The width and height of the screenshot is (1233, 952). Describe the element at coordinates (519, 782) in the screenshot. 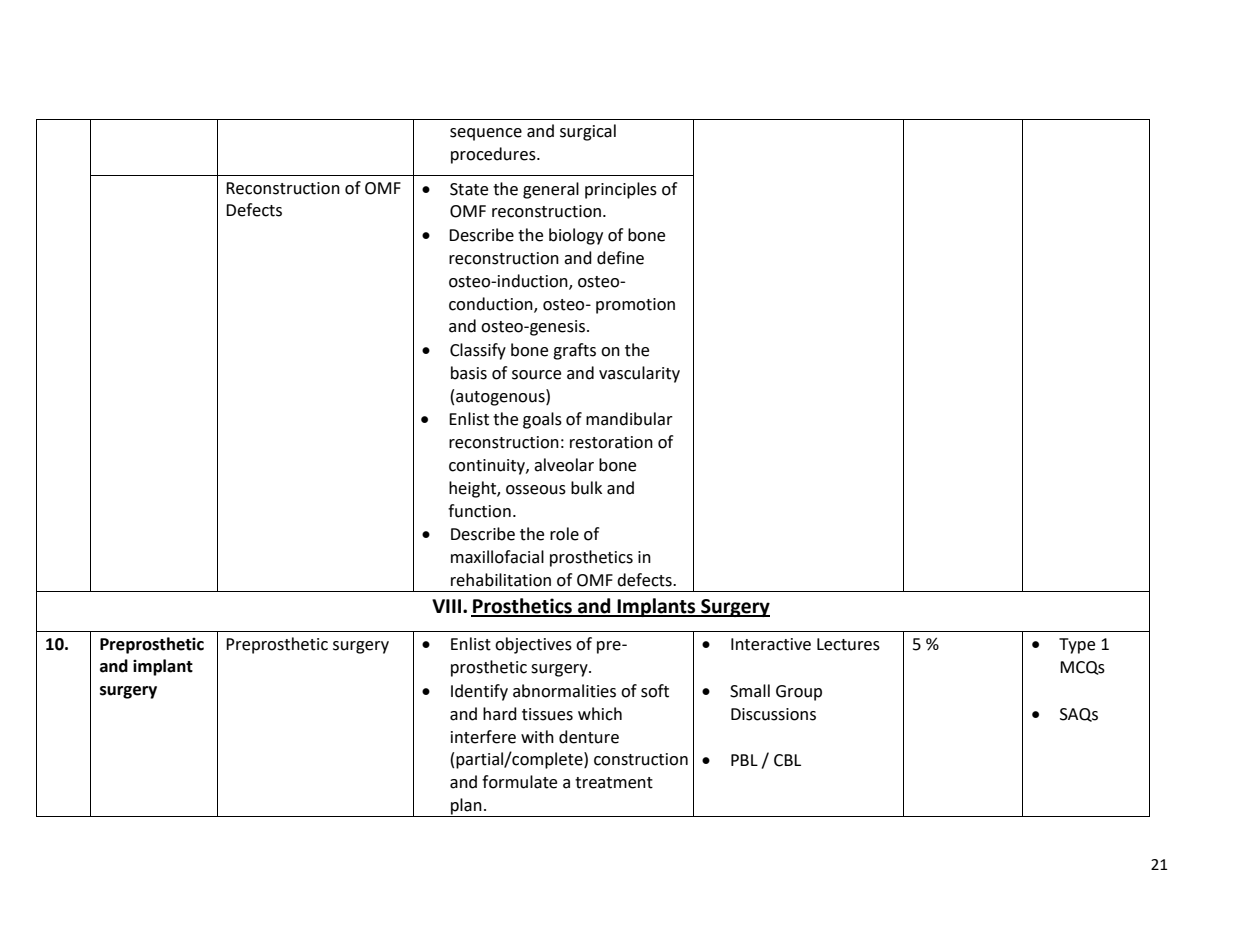

I see `formulate` at that location.
